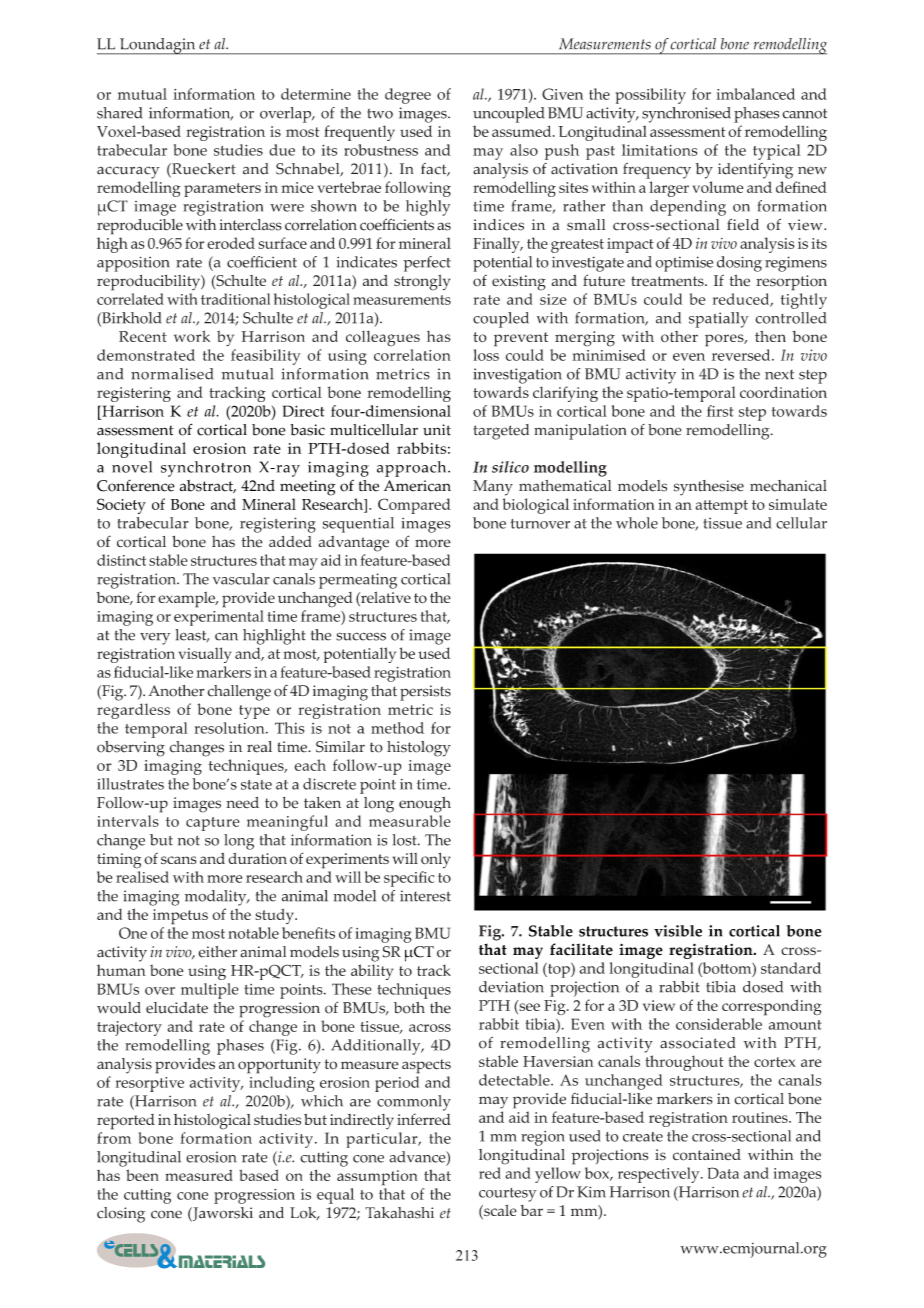 This screenshot has height=1308, width=924. I want to click on normalised, so click(172, 374).
